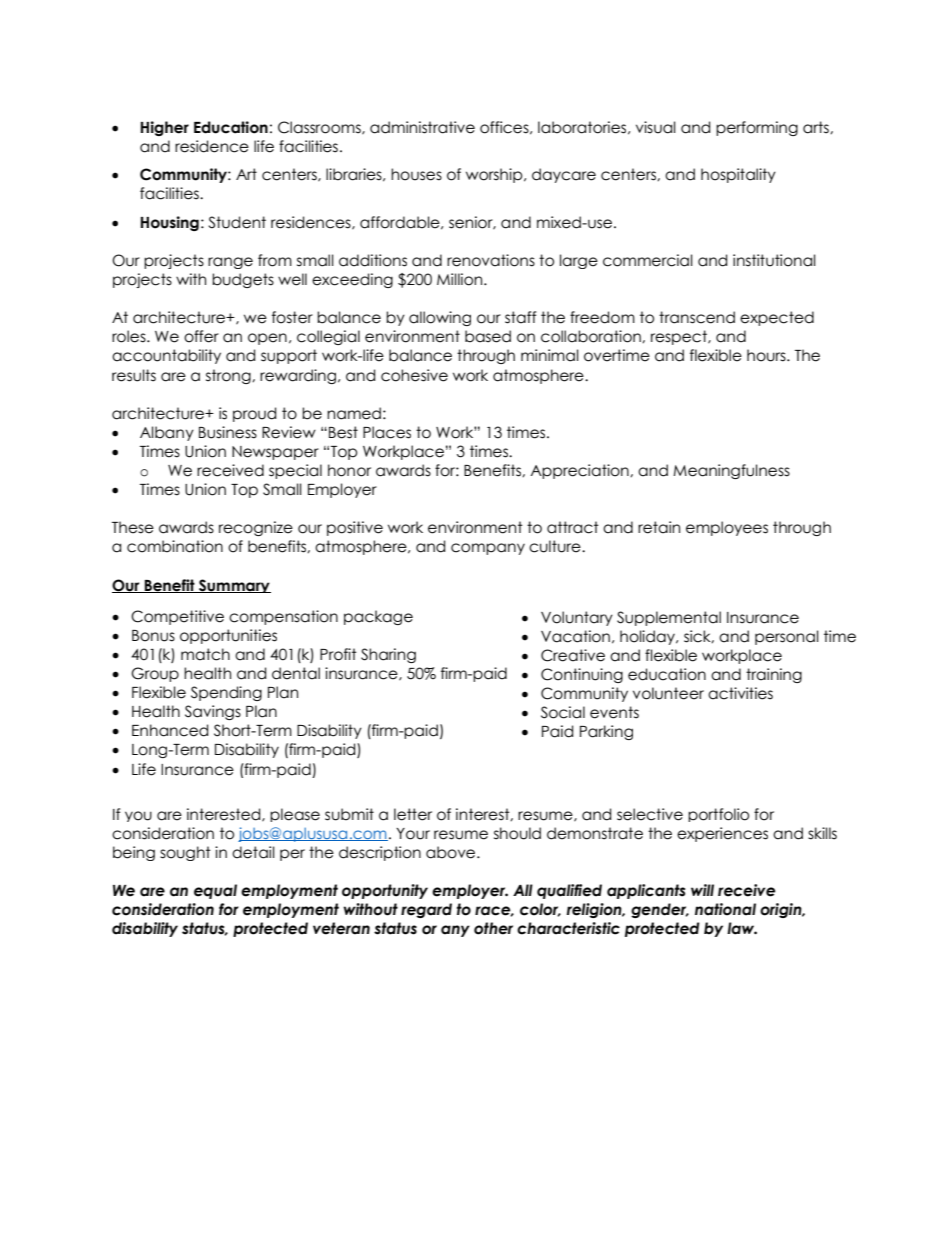  What do you see at coordinates (215, 891) in the screenshot?
I see `equal` at bounding box center [215, 891].
